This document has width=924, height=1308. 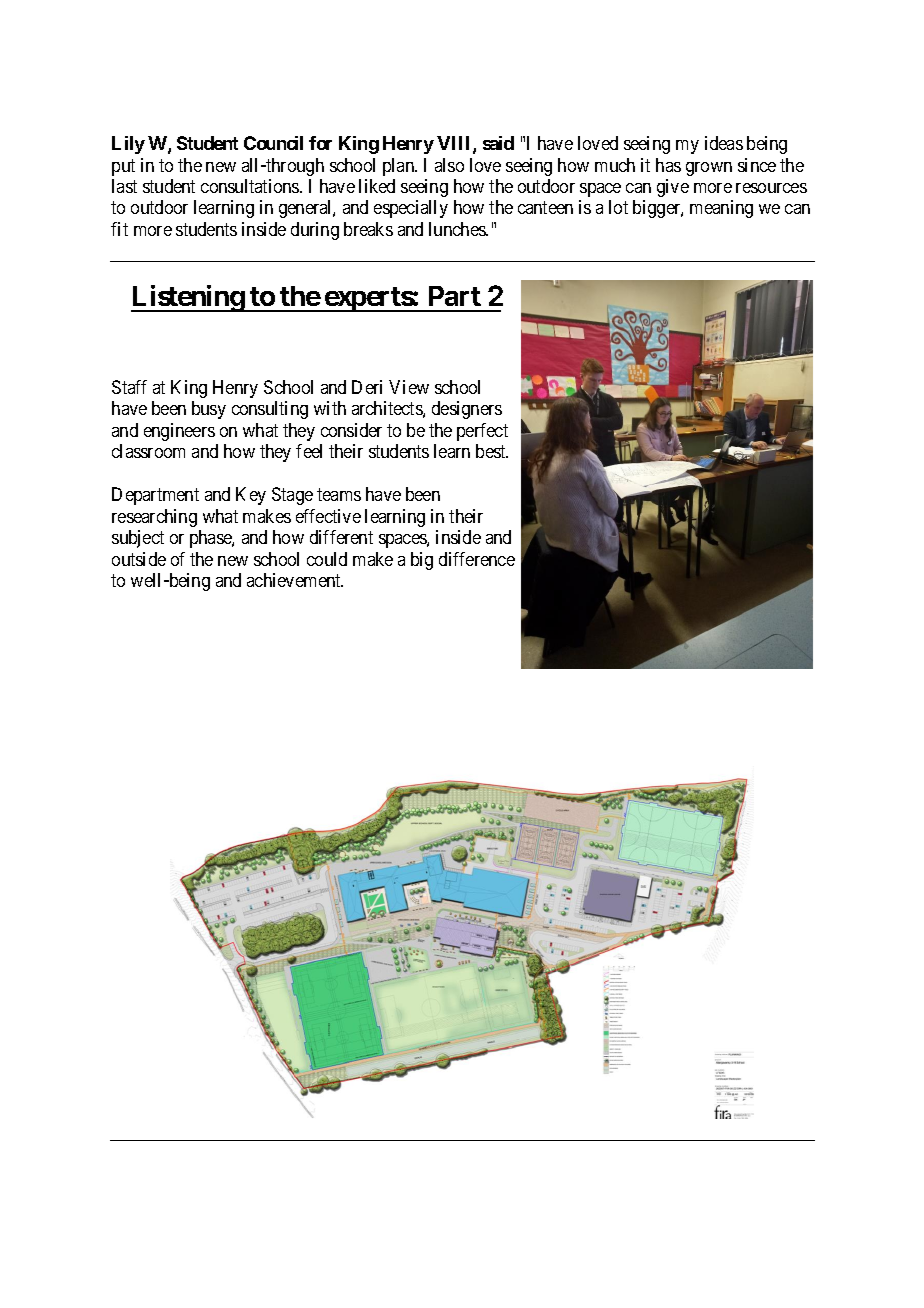 What do you see at coordinates (341, 537) in the document?
I see `different` at bounding box center [341, 537].
